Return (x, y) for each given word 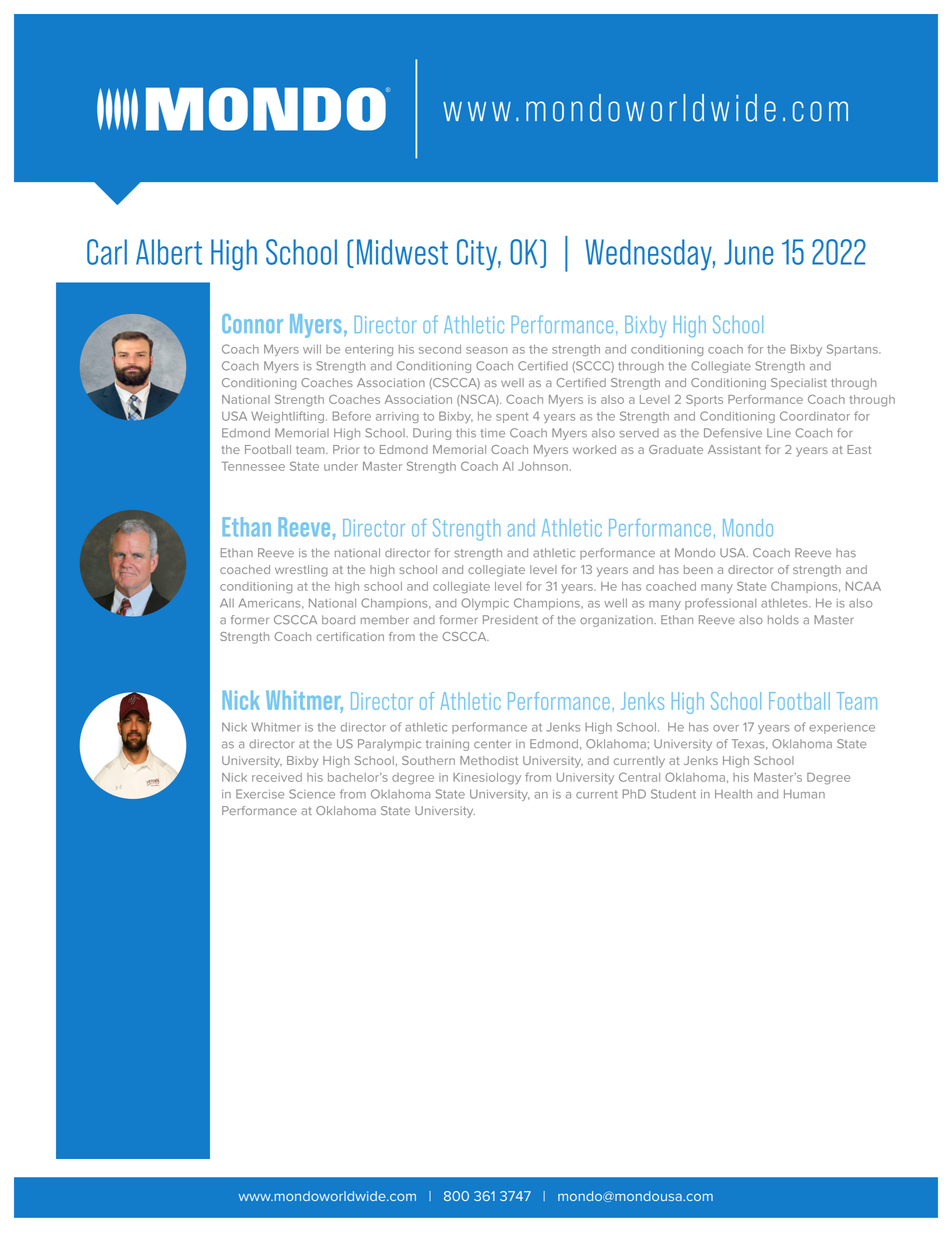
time (492, 433)
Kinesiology (487, 779)
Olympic (485, 604)
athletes (785, 603)
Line (779, 433)
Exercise (260, 794)
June (748, 252)
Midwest (402, 252)
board (338, 620)
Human (804, 794)
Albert (169, 252)
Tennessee (253, 466)
